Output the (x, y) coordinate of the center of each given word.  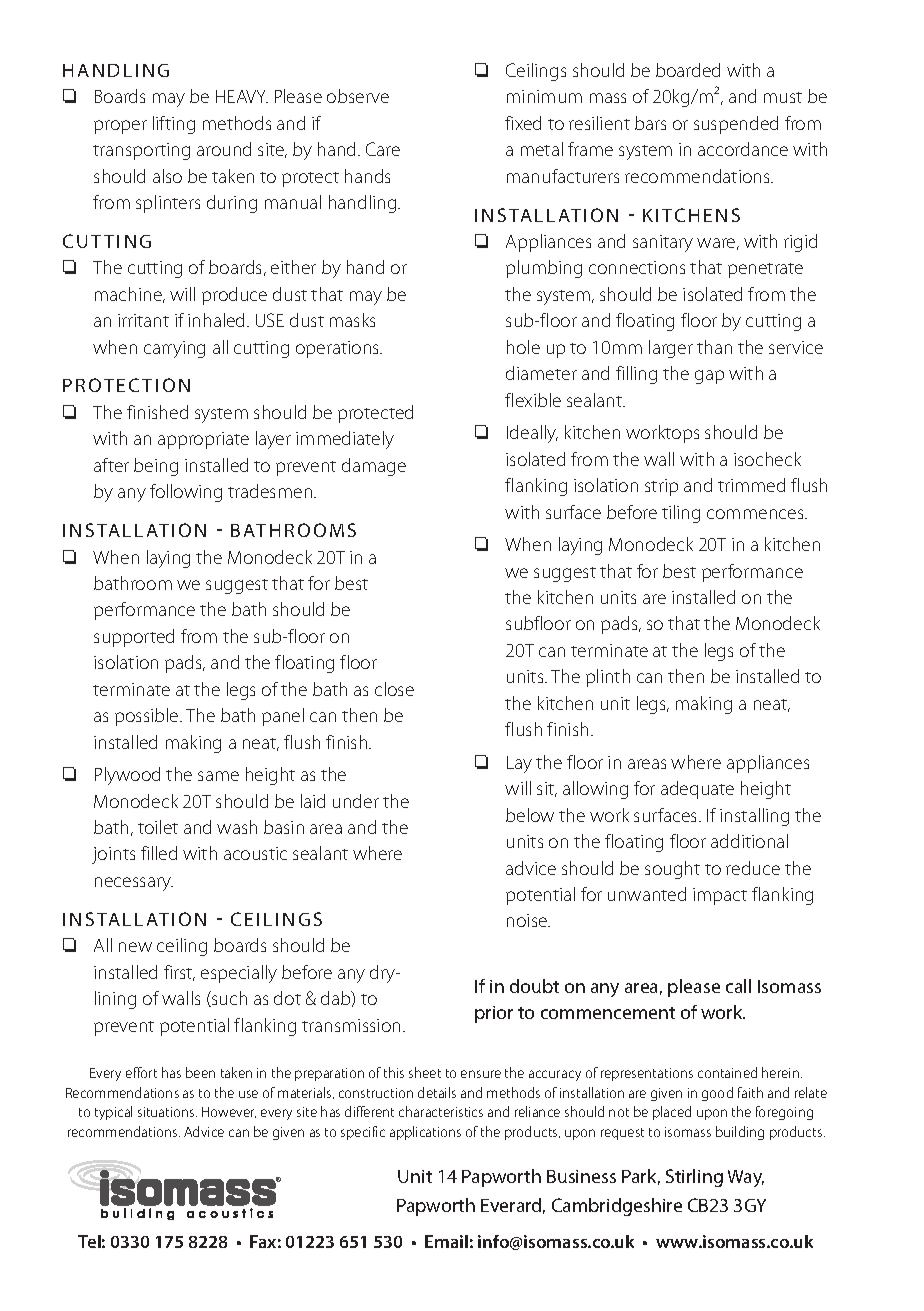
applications (425, 1133)
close (394, 689)
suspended (736, 125)
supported (134, 638)
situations (167, 1112)
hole (523, 347)
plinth (608, 678)
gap (709, 377)
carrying (174, 349)
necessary (134, 884)
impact (720, 896)
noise (528, 920)
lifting (174, 125)
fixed (523, 123)
